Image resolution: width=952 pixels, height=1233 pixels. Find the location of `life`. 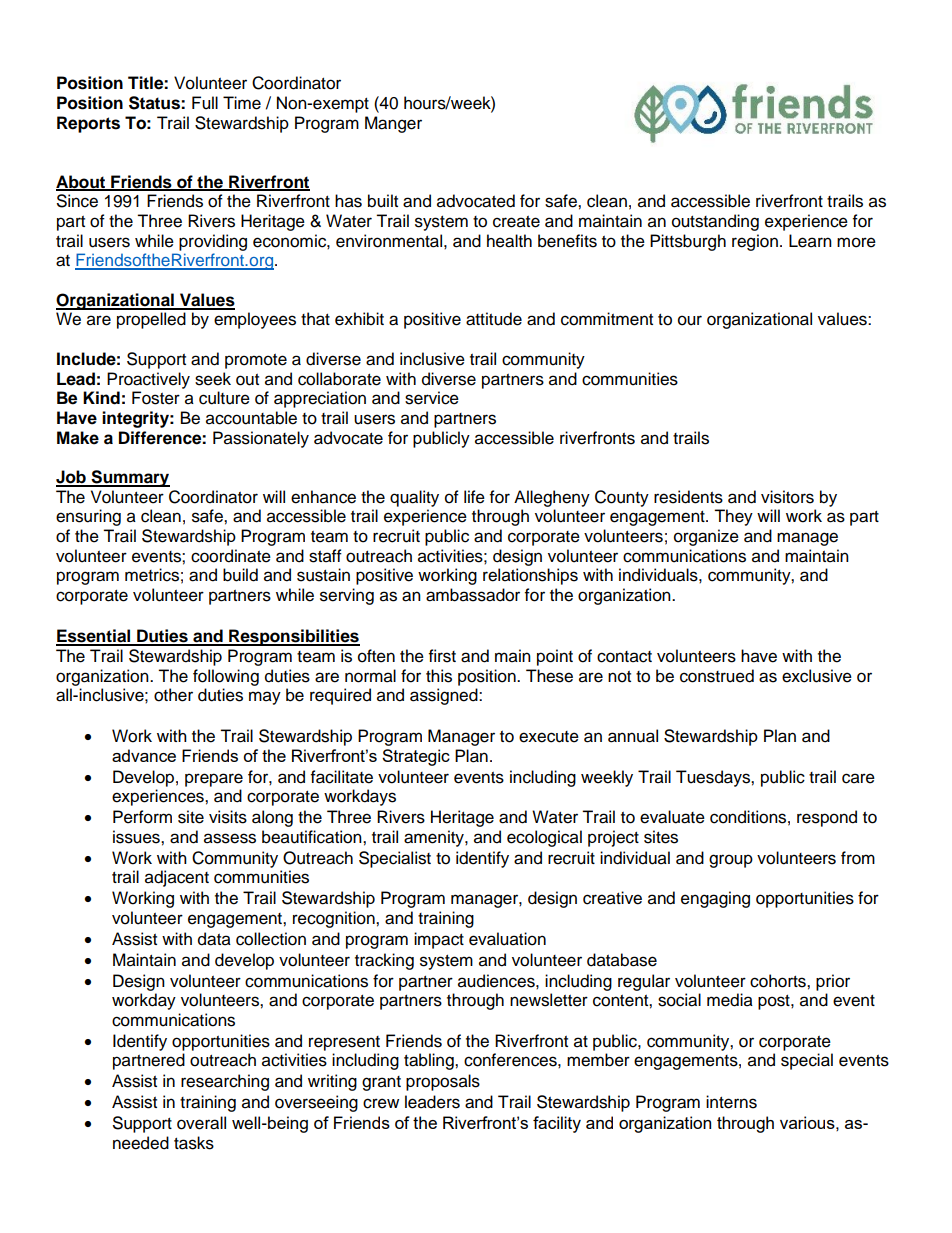

life is located at coordinates (474, 497).
